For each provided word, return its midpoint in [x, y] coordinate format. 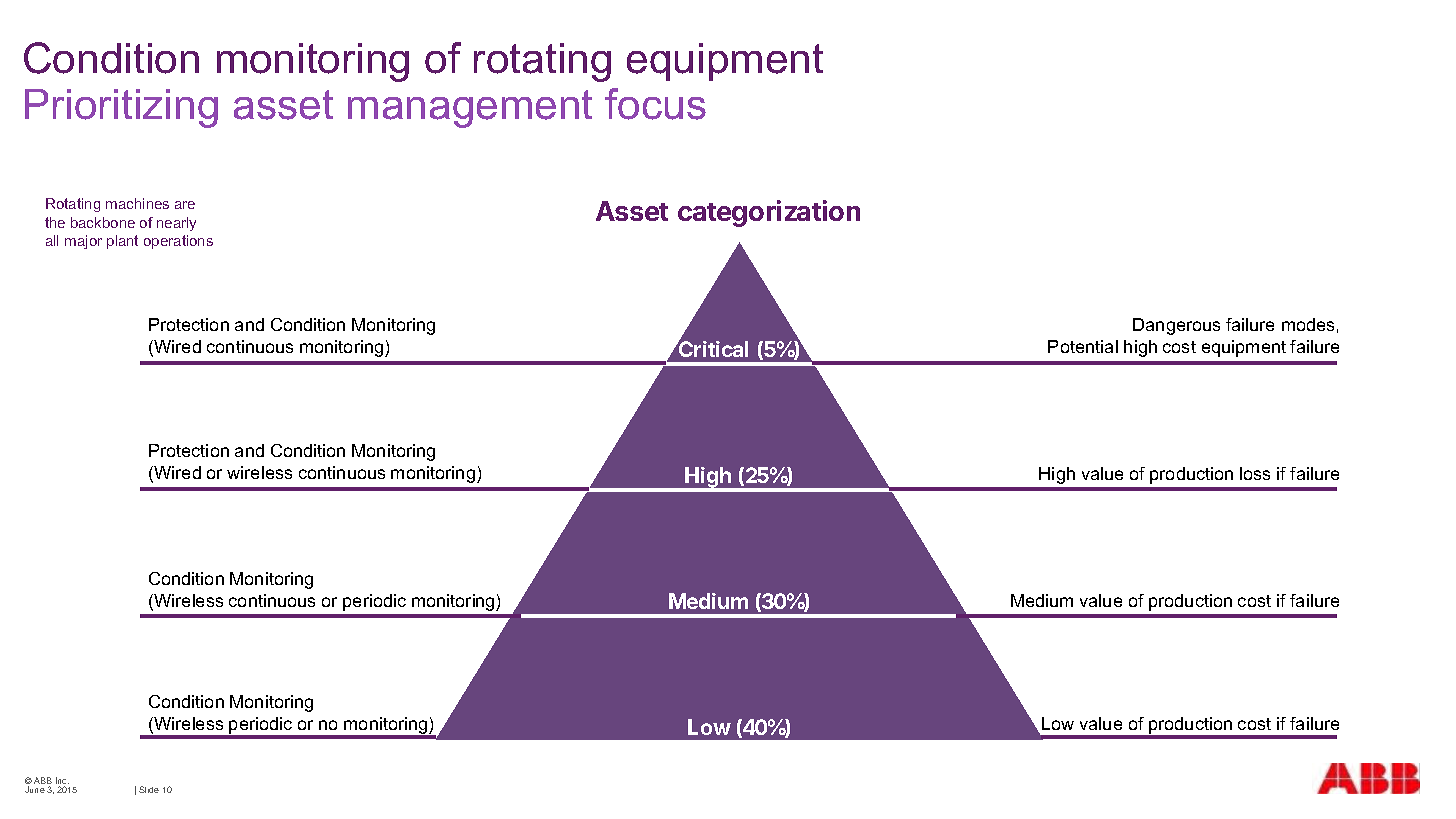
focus [655, 104]
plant [122, 242]
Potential [1083, 346]
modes [1308, 324]
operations [178, 242]
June [35, 789]
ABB [43, 782]
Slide [149, 789]
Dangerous [1176, 326]
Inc [62, 782]
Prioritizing [121, 108]
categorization [769, 213]
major [83, 242]
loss [1255, 473]
